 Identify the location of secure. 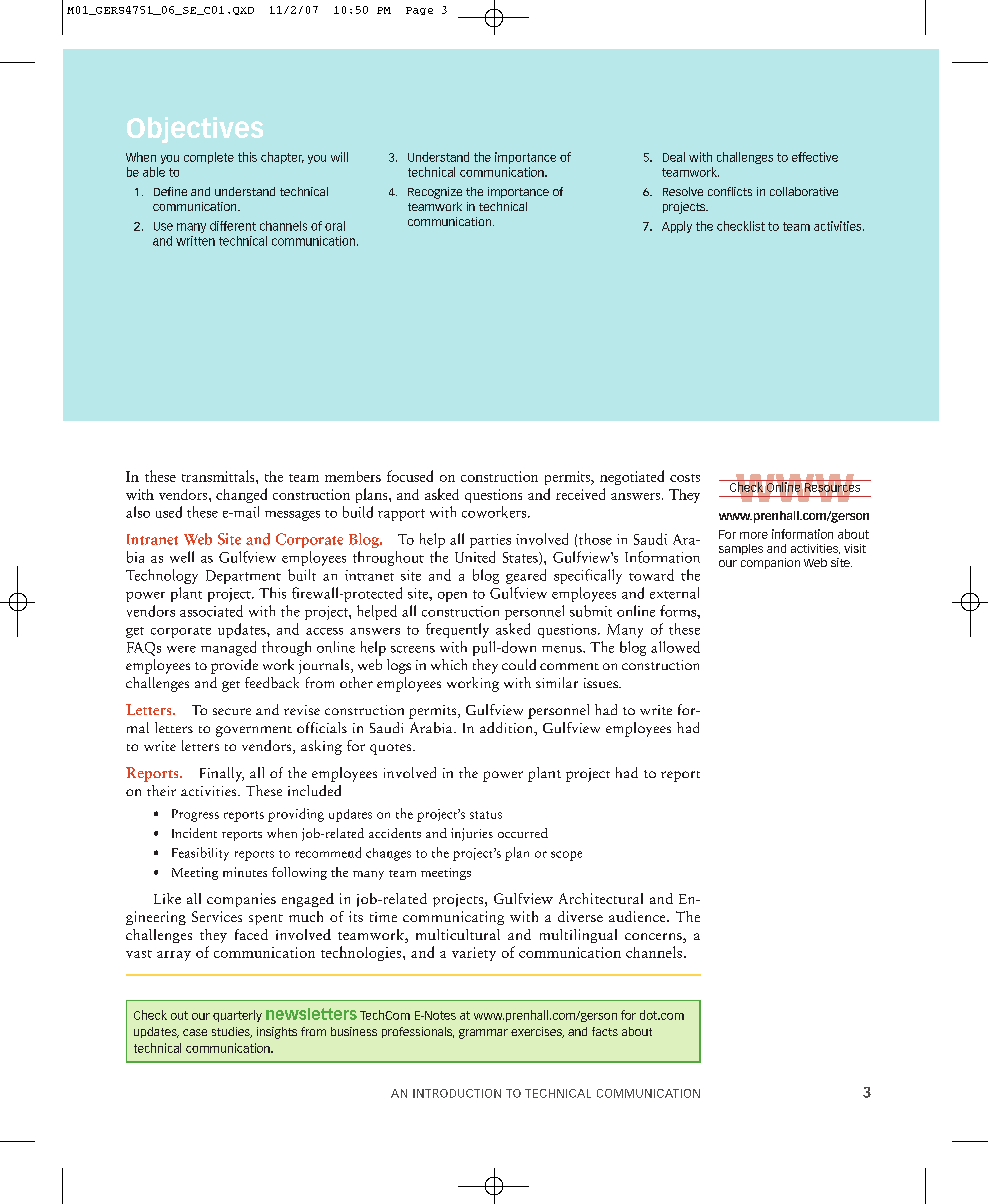
(232, 711).
